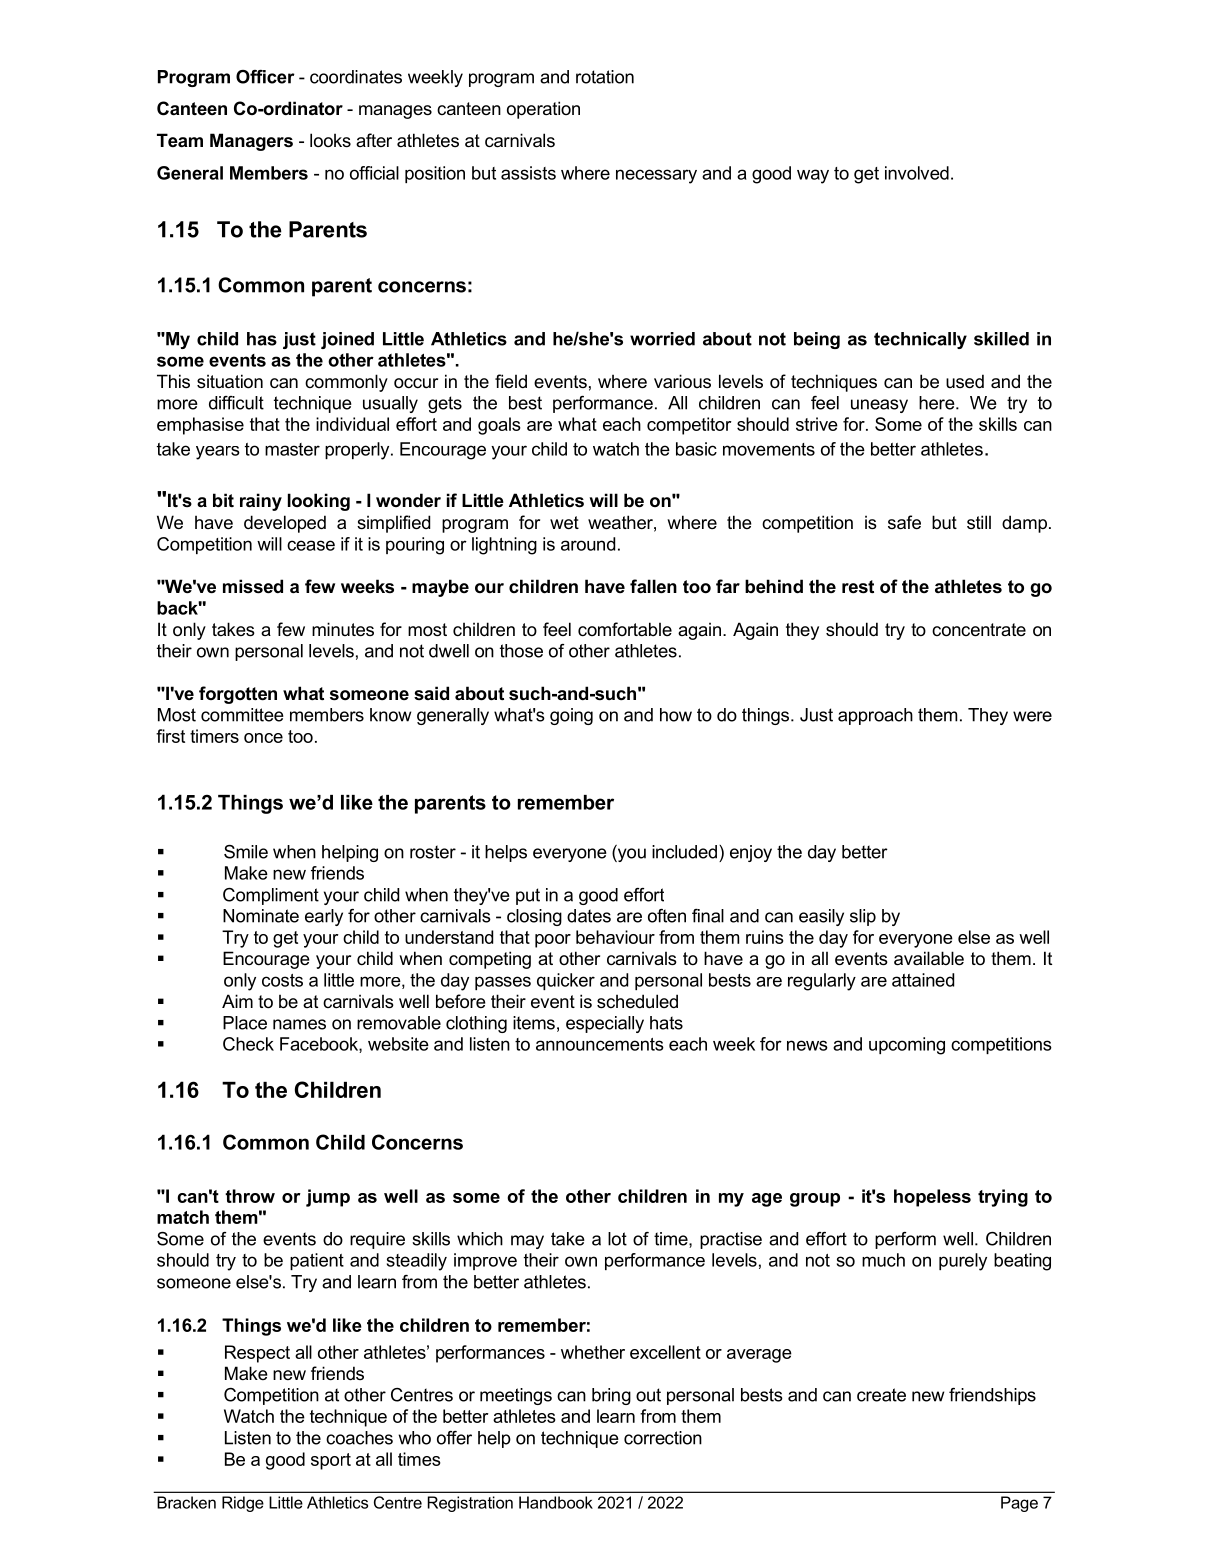 The height and width of the page is (1566, 1210). What do you see at coordinates (246, 852) in the page?
I see `Smile` at bounding box center [246, 852].
